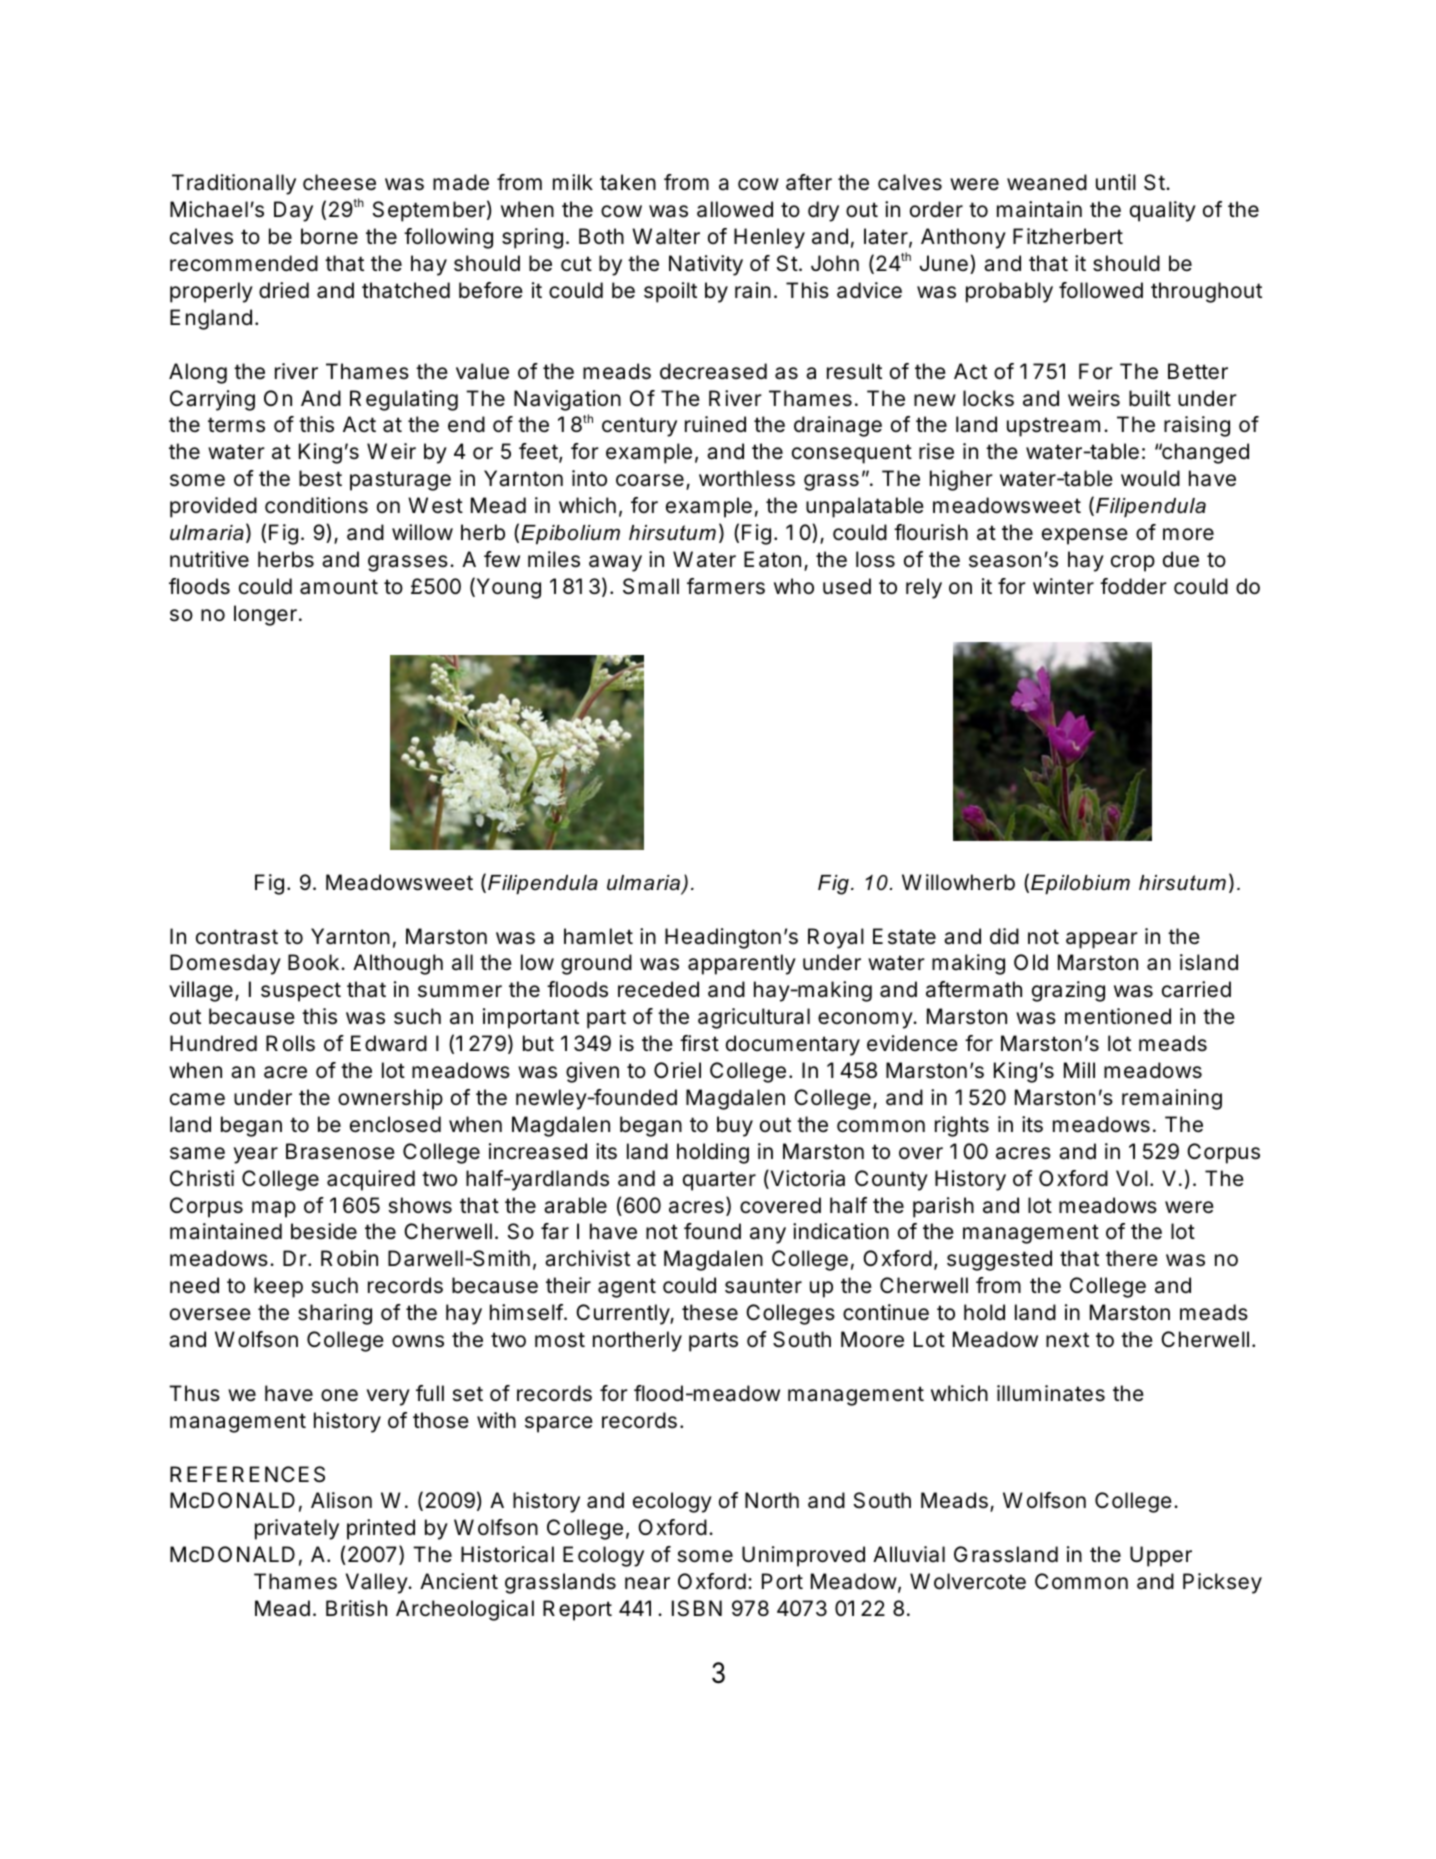  What do you see at coordinates (794, 586) in the page?
I see `who` at bounding box center [794, 586].
